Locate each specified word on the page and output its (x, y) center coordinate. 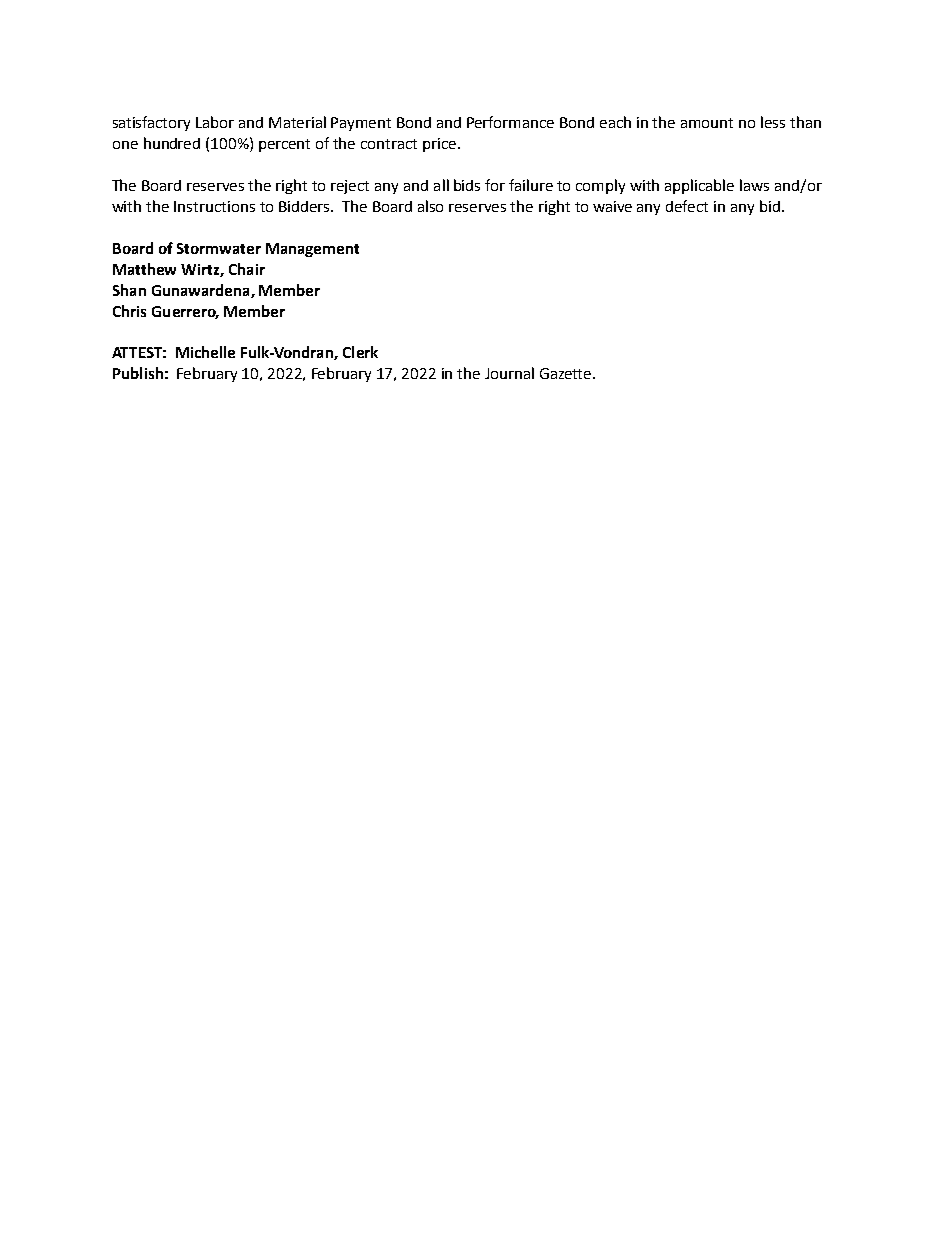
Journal (509, 373)
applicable (699, 186)
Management (312, 250)
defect (687, 206)
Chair (247, 269)
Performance (510, 122)
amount (707, 123)
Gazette (567, 373)
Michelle (205, 352)
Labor (215, 122)
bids (467, 185)
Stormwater (219, 248)
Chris (129, 311)
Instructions (214, 206)
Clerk (360, 352)
